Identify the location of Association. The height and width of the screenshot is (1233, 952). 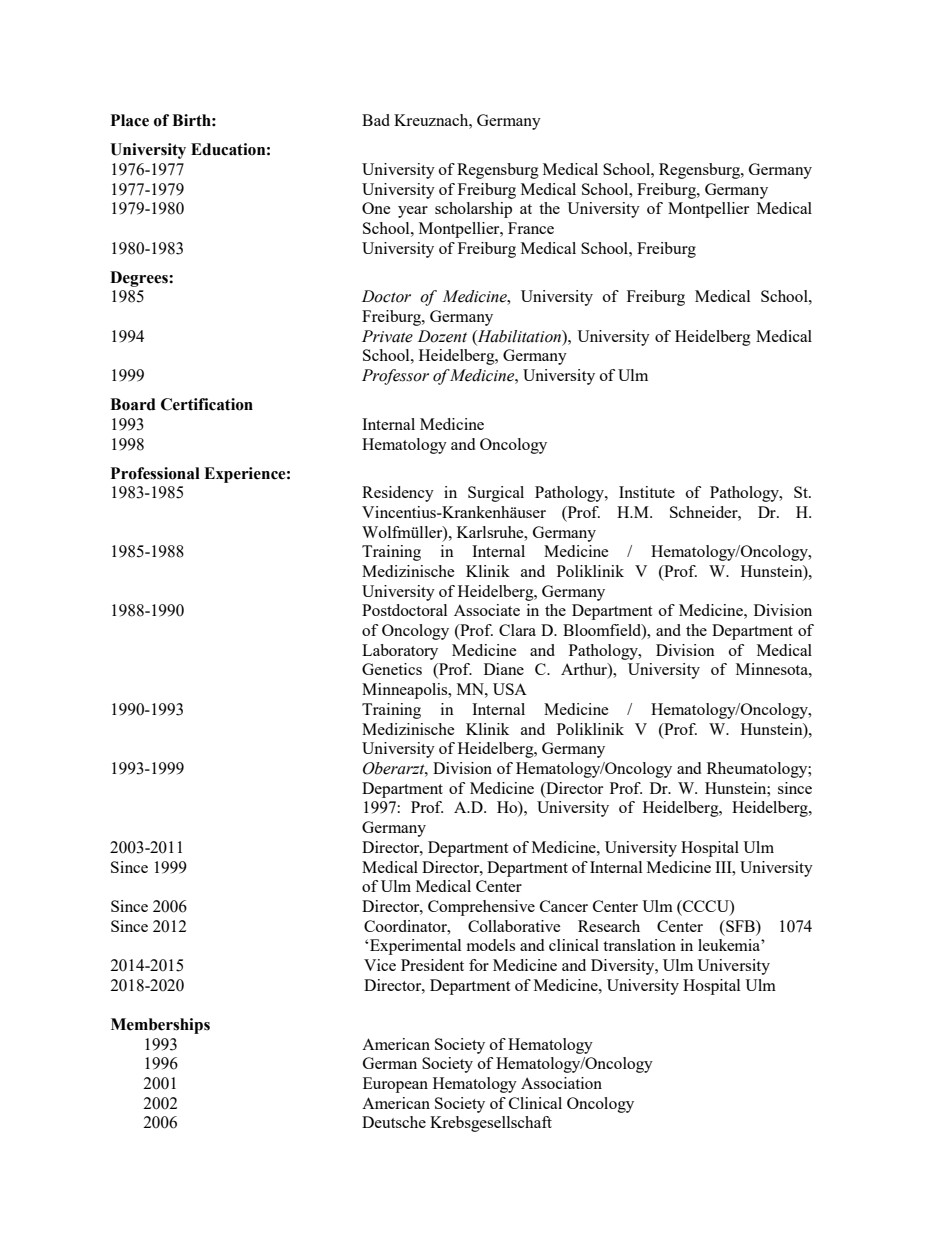
(561, 1083).
